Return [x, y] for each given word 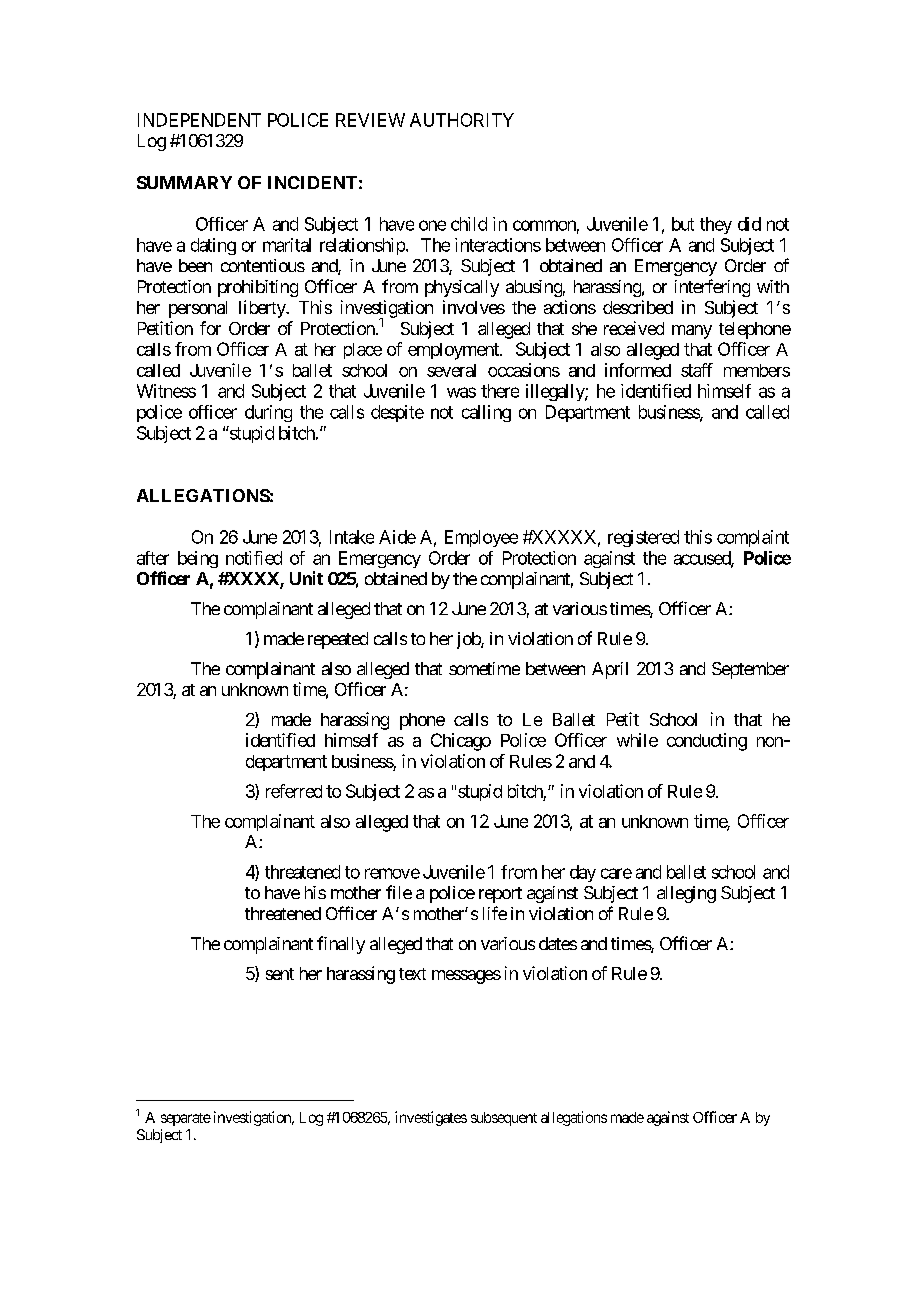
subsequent [504, 1119]
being [198, 559]
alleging [686, 894]
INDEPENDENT [199, 120]
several [451, 370]
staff [697, 370]
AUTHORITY [462, 120]
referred [294, 791]
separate [186, 1119]
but [683, 224]
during [268, 413]
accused [703, 559]
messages [466, 977]
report [500, 895]
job [469, 640]
